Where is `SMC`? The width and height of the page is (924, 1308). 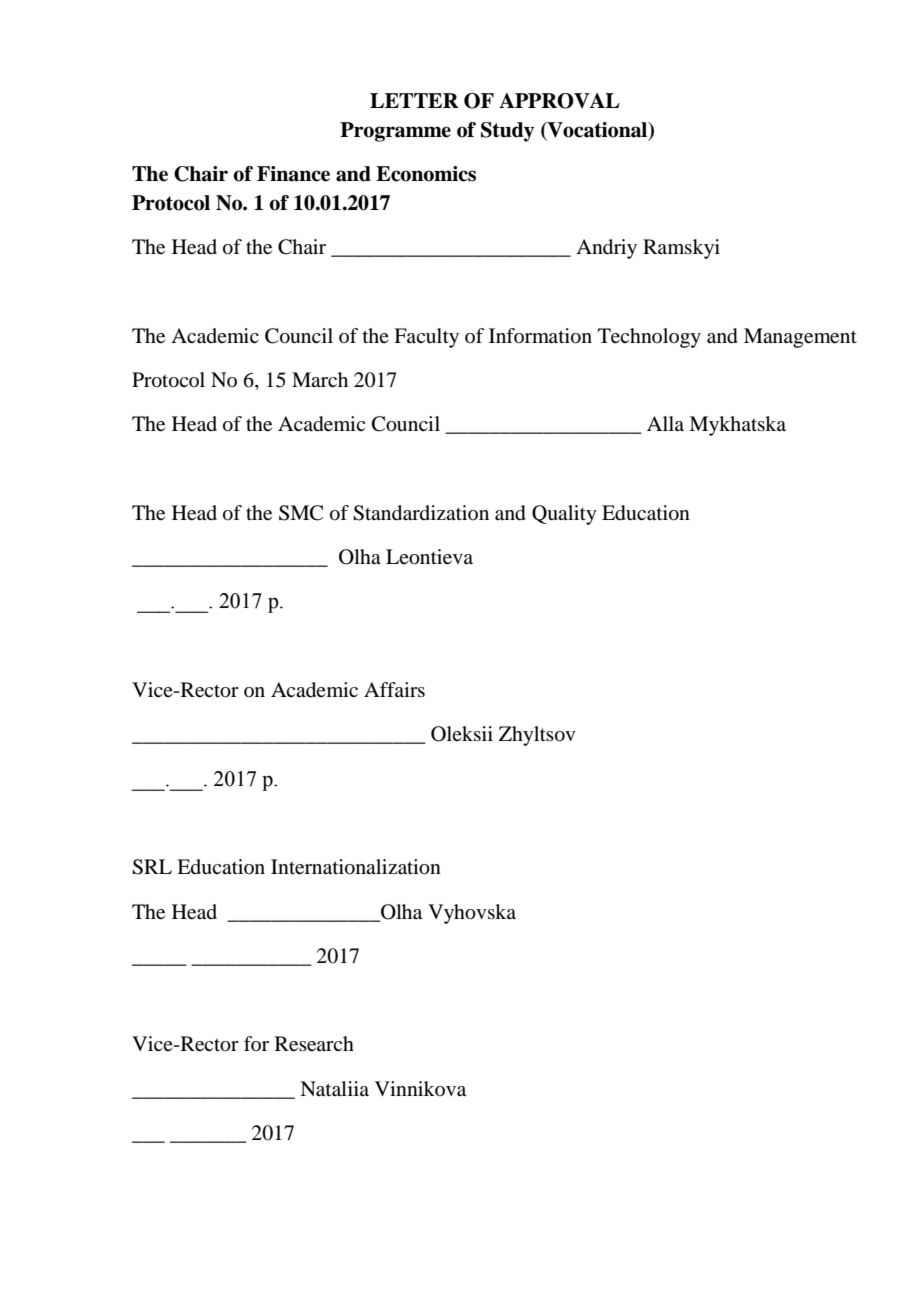
SMC is located at coordinates (301, 513).
